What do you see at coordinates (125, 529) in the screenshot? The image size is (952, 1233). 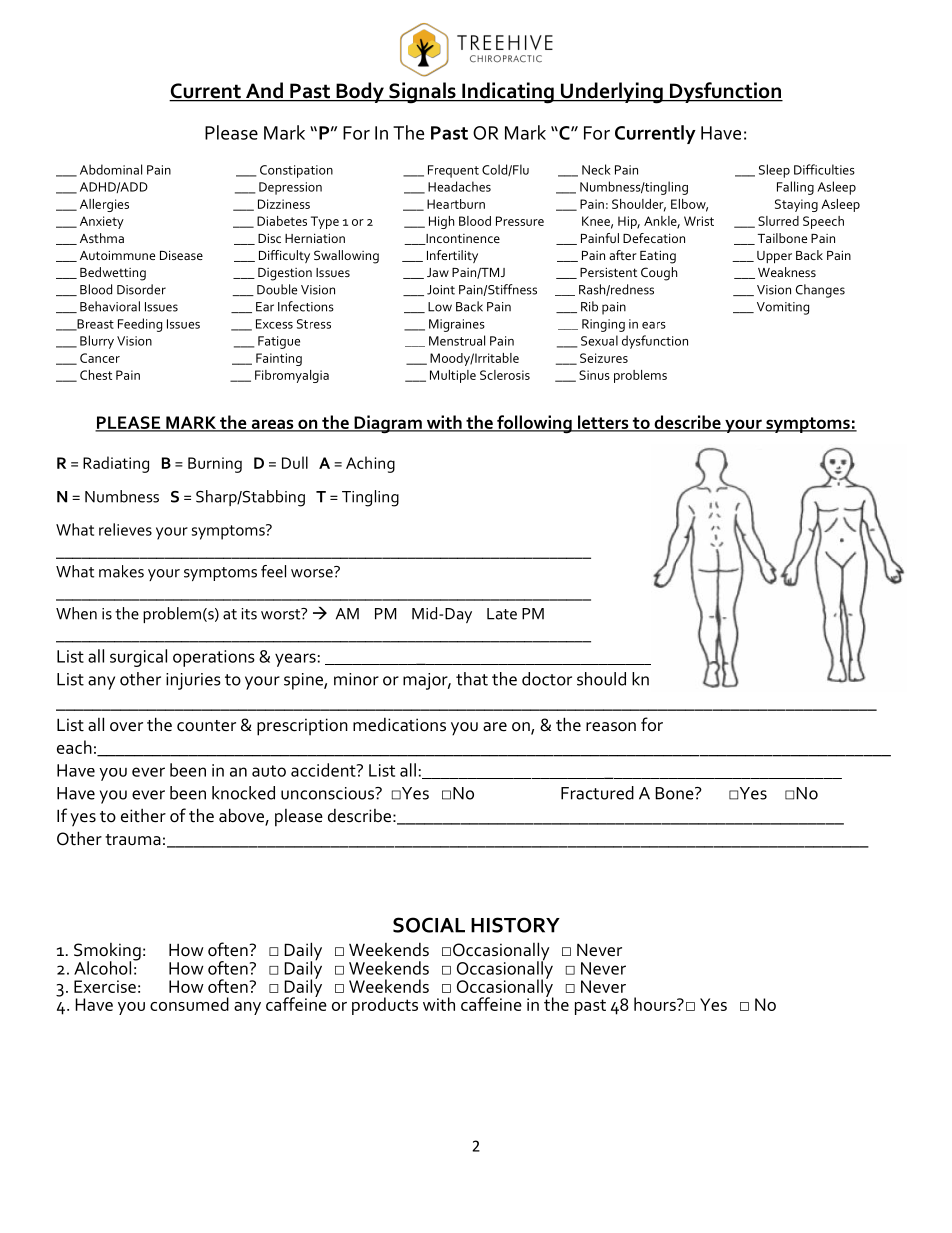 I see `relieves` at bounding box center [125, 529].
